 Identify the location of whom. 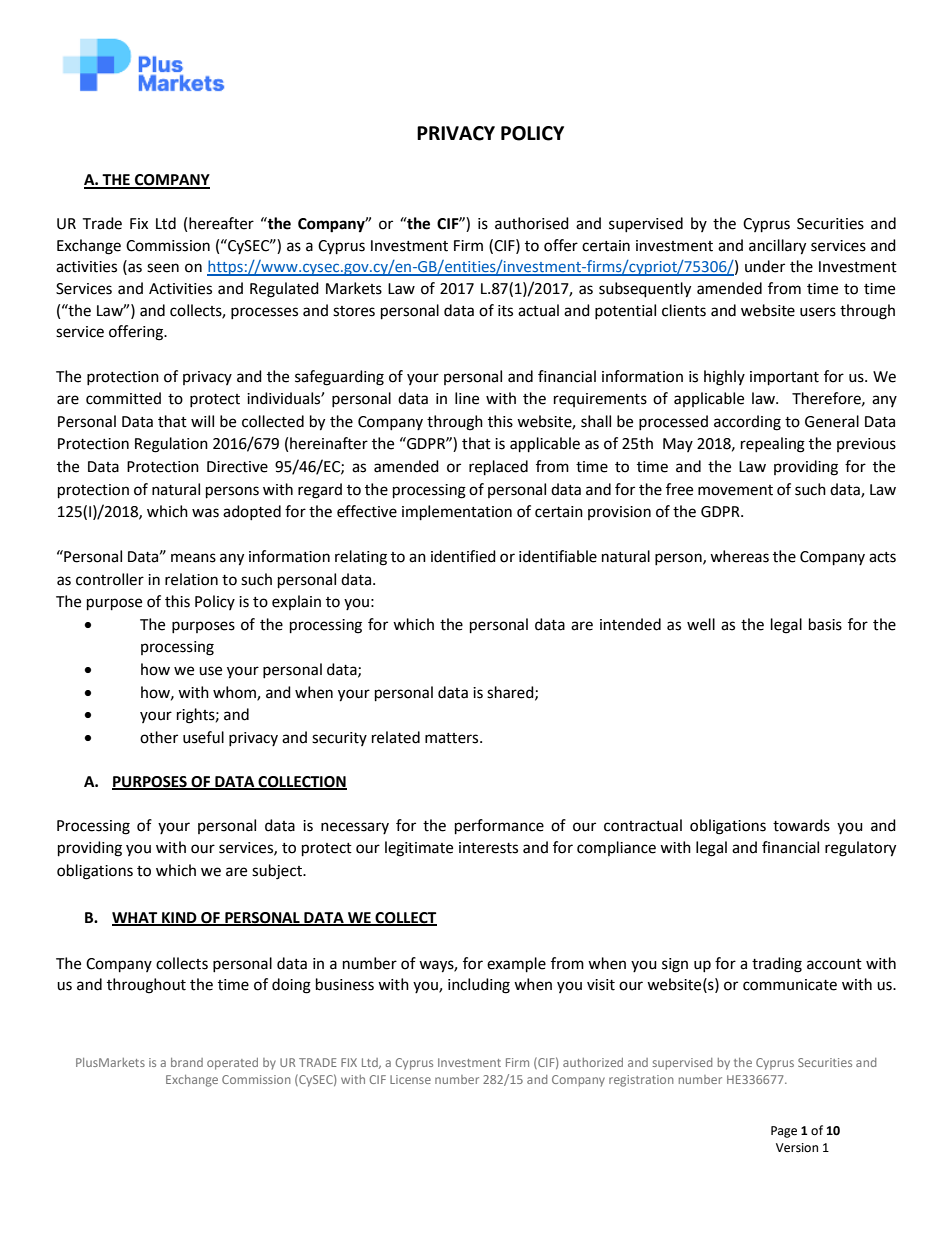
(235, 693).
